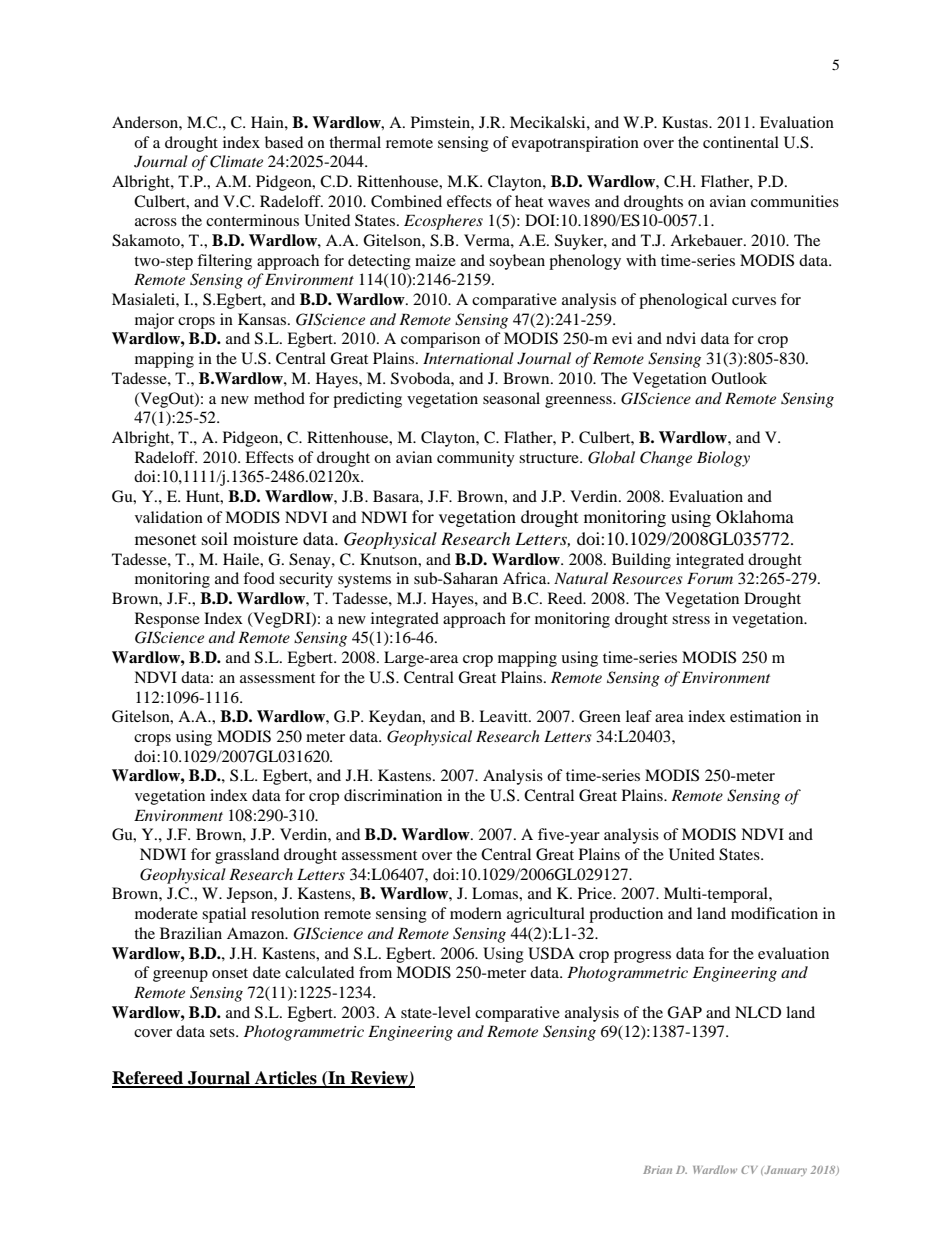 Image resolution: width=952 pixels, height=1233 pixels. Describe the element at coordinates (723, 459) in the page. I see `Biology` at that location.
